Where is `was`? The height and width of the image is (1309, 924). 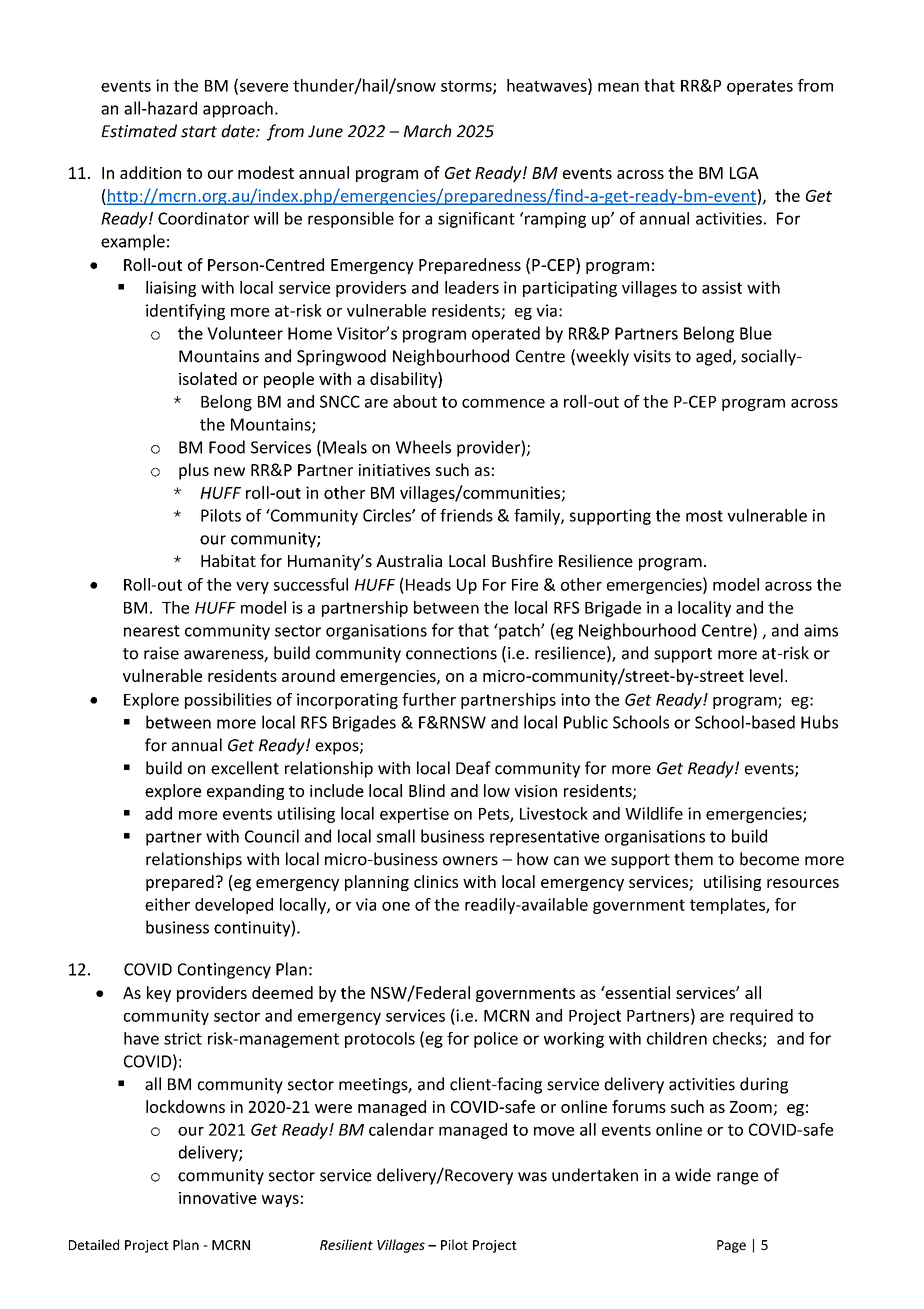 was is located at coordinates (532, 1177).
